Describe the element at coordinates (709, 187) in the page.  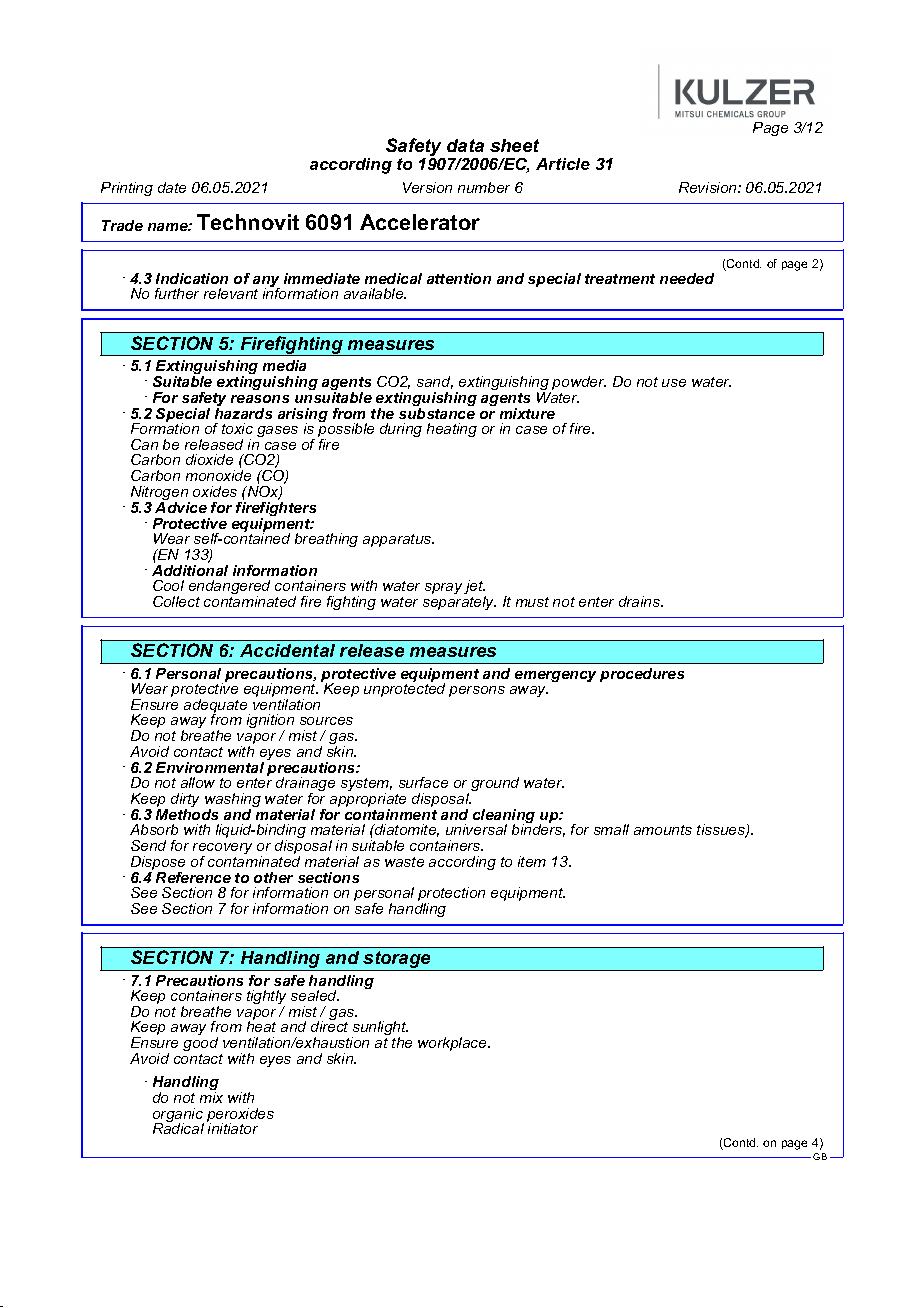
I see `Revision` at that location.
